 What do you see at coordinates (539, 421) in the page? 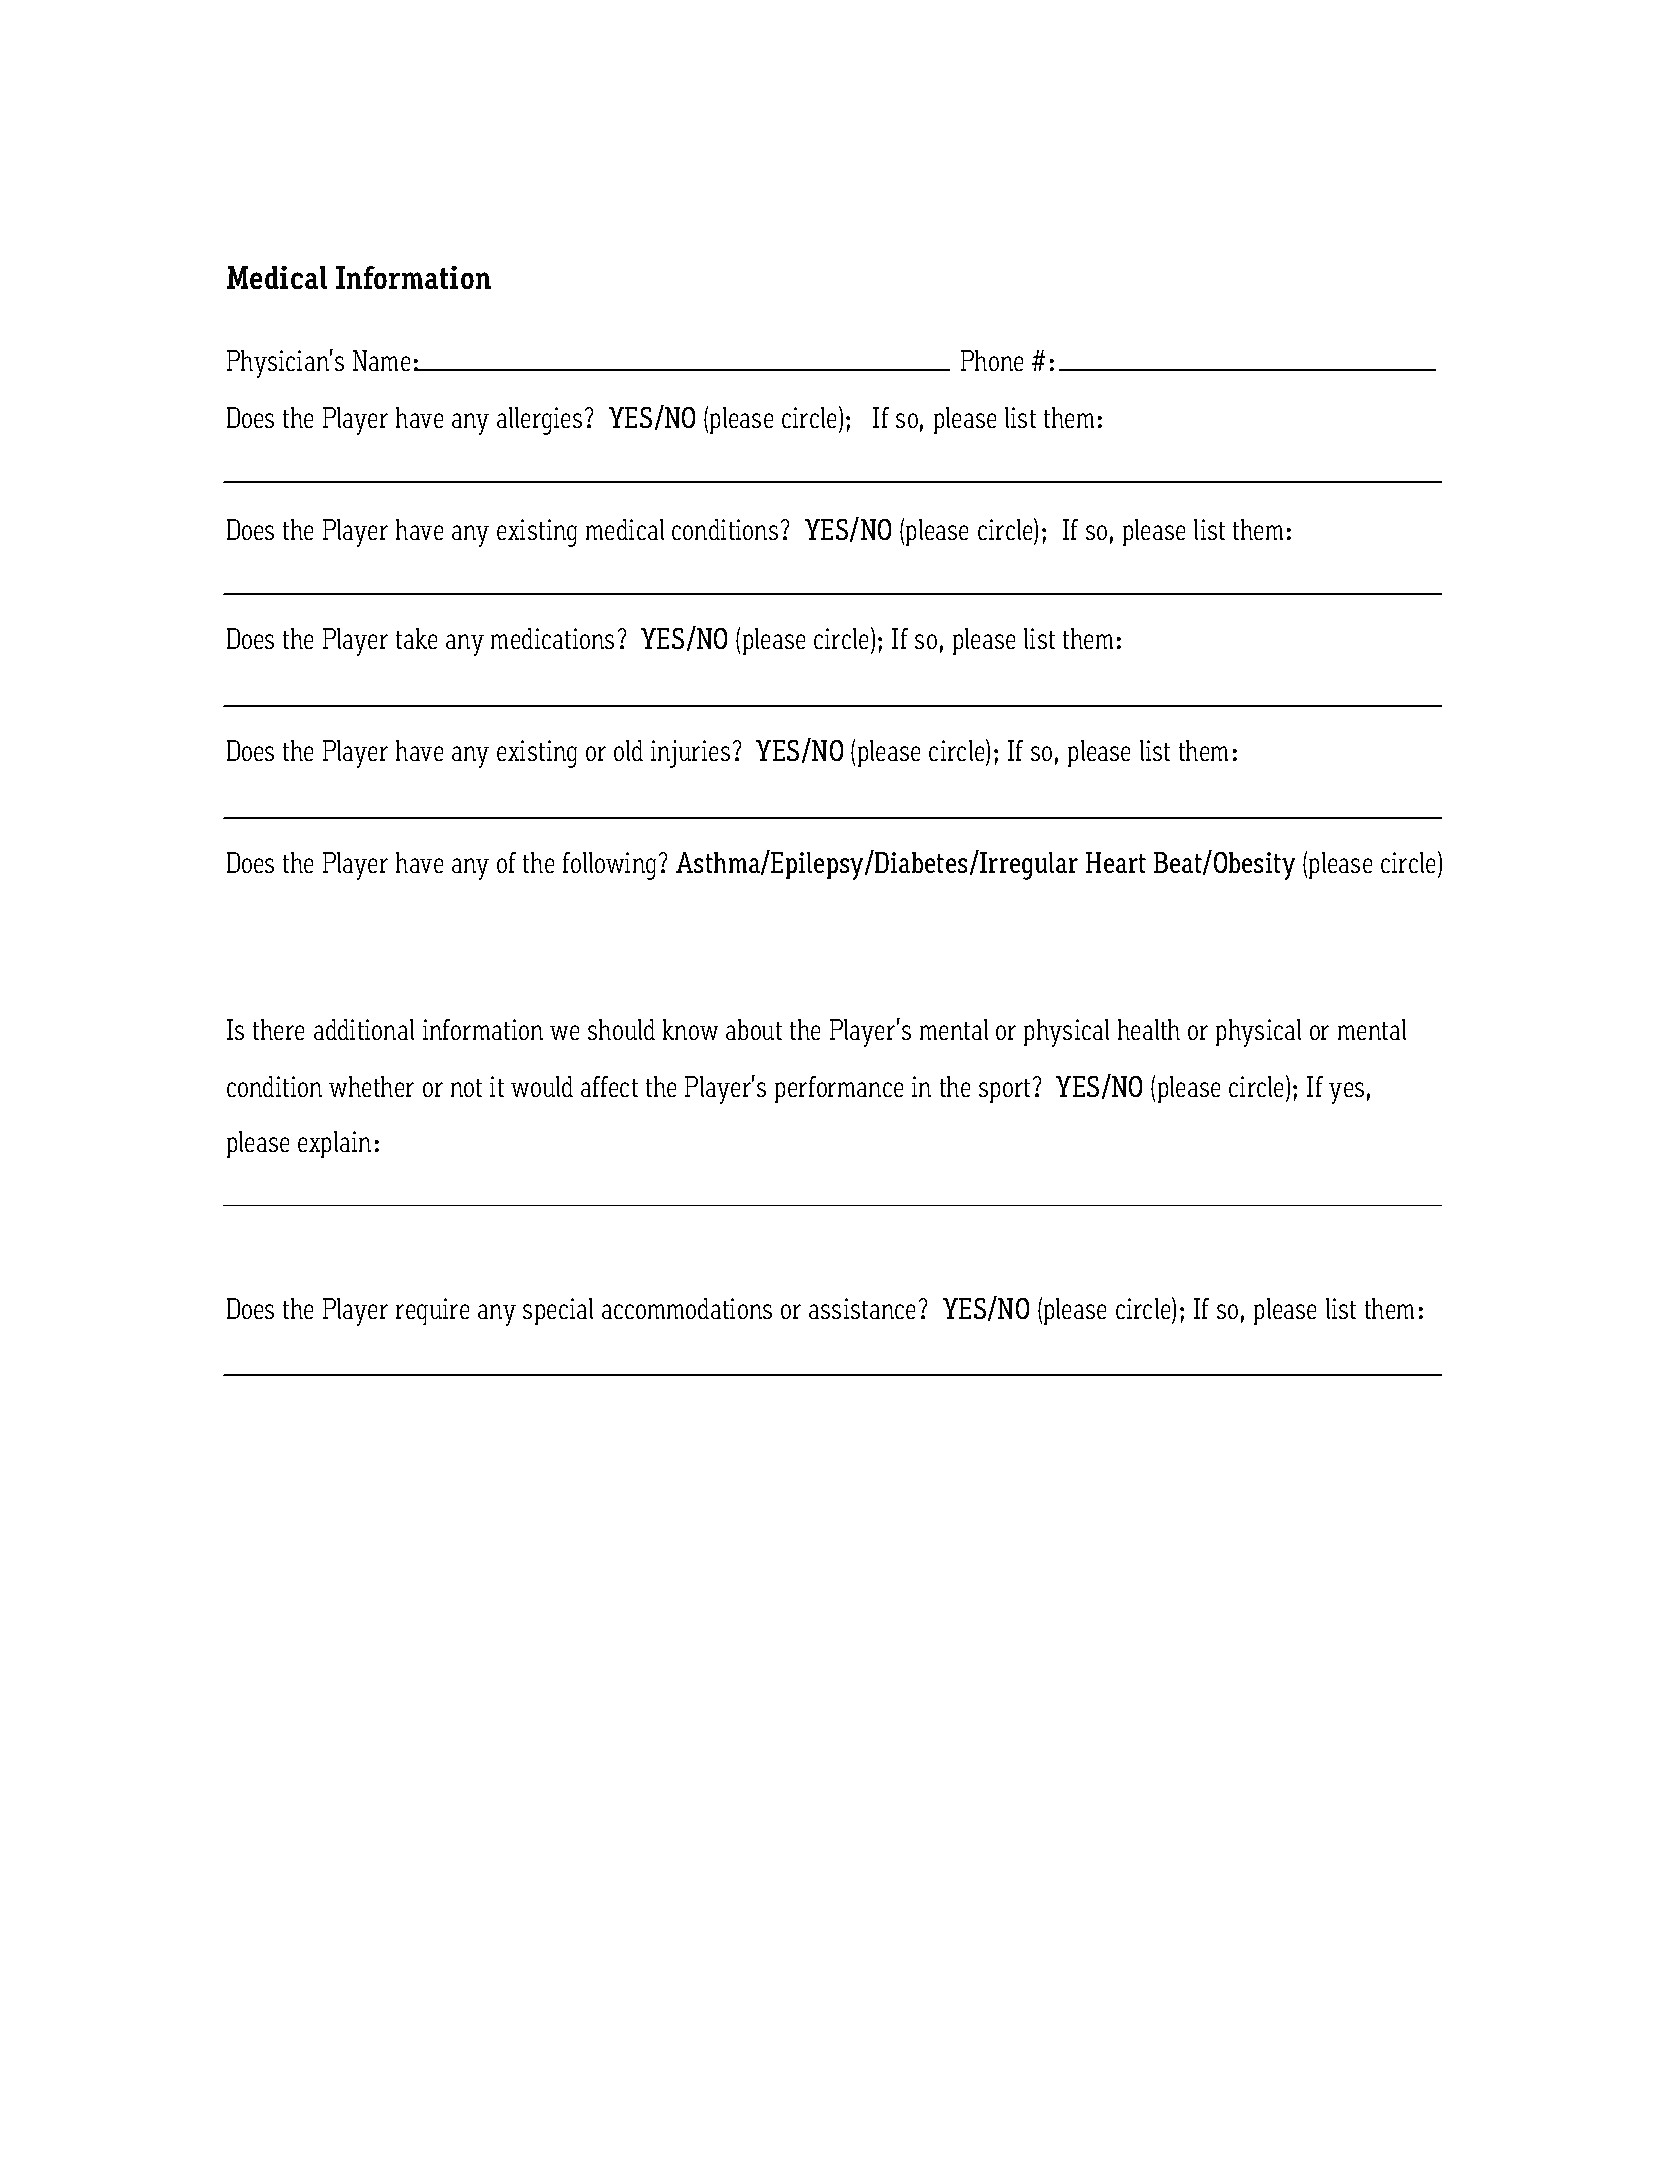
I see `allergies` at bounding box center [539, 421].
